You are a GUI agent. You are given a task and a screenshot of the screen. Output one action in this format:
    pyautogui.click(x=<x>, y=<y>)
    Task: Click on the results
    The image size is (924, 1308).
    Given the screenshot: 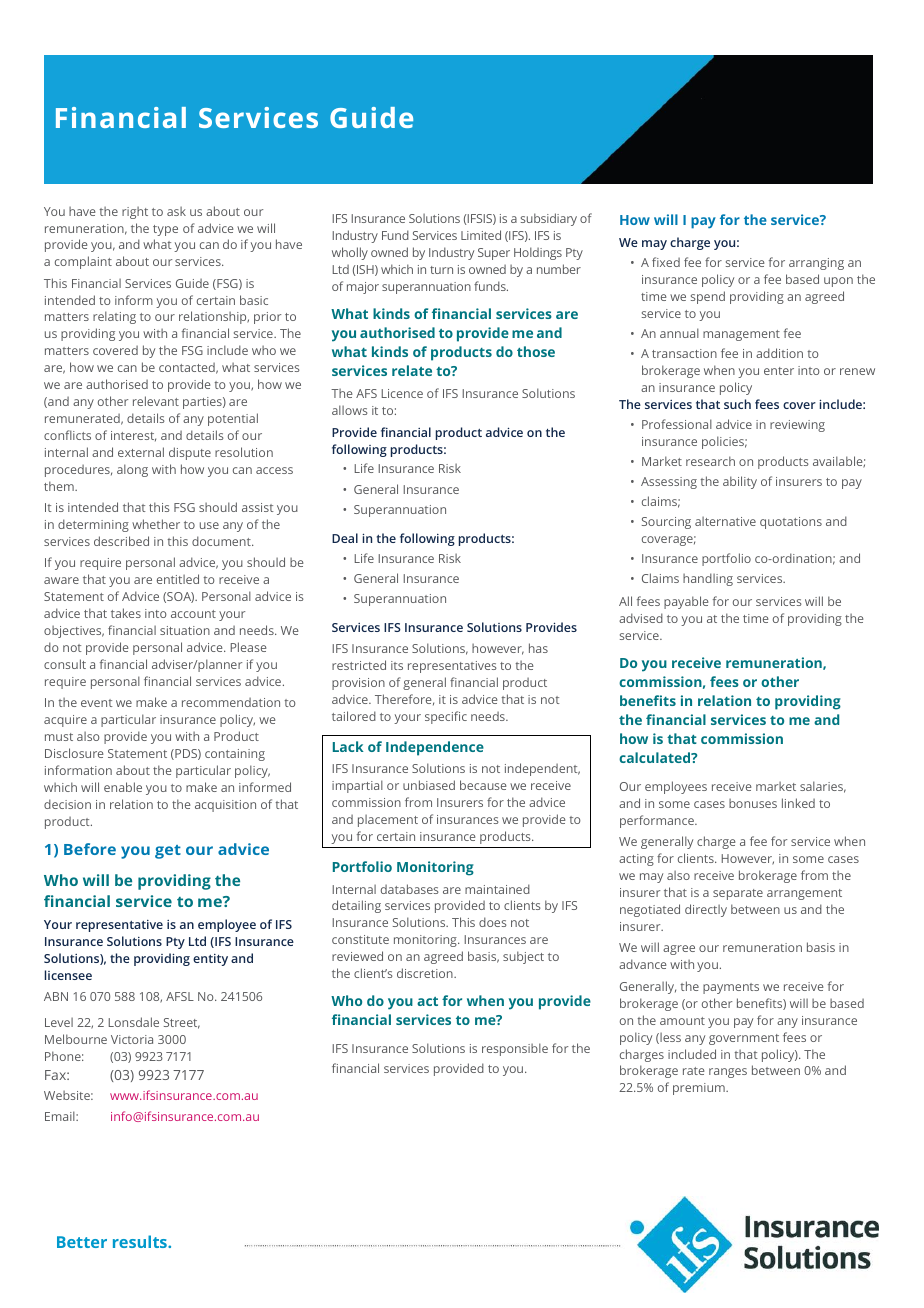 What is the action you would take?
    pyautogui.click(x=141, y=1241)
